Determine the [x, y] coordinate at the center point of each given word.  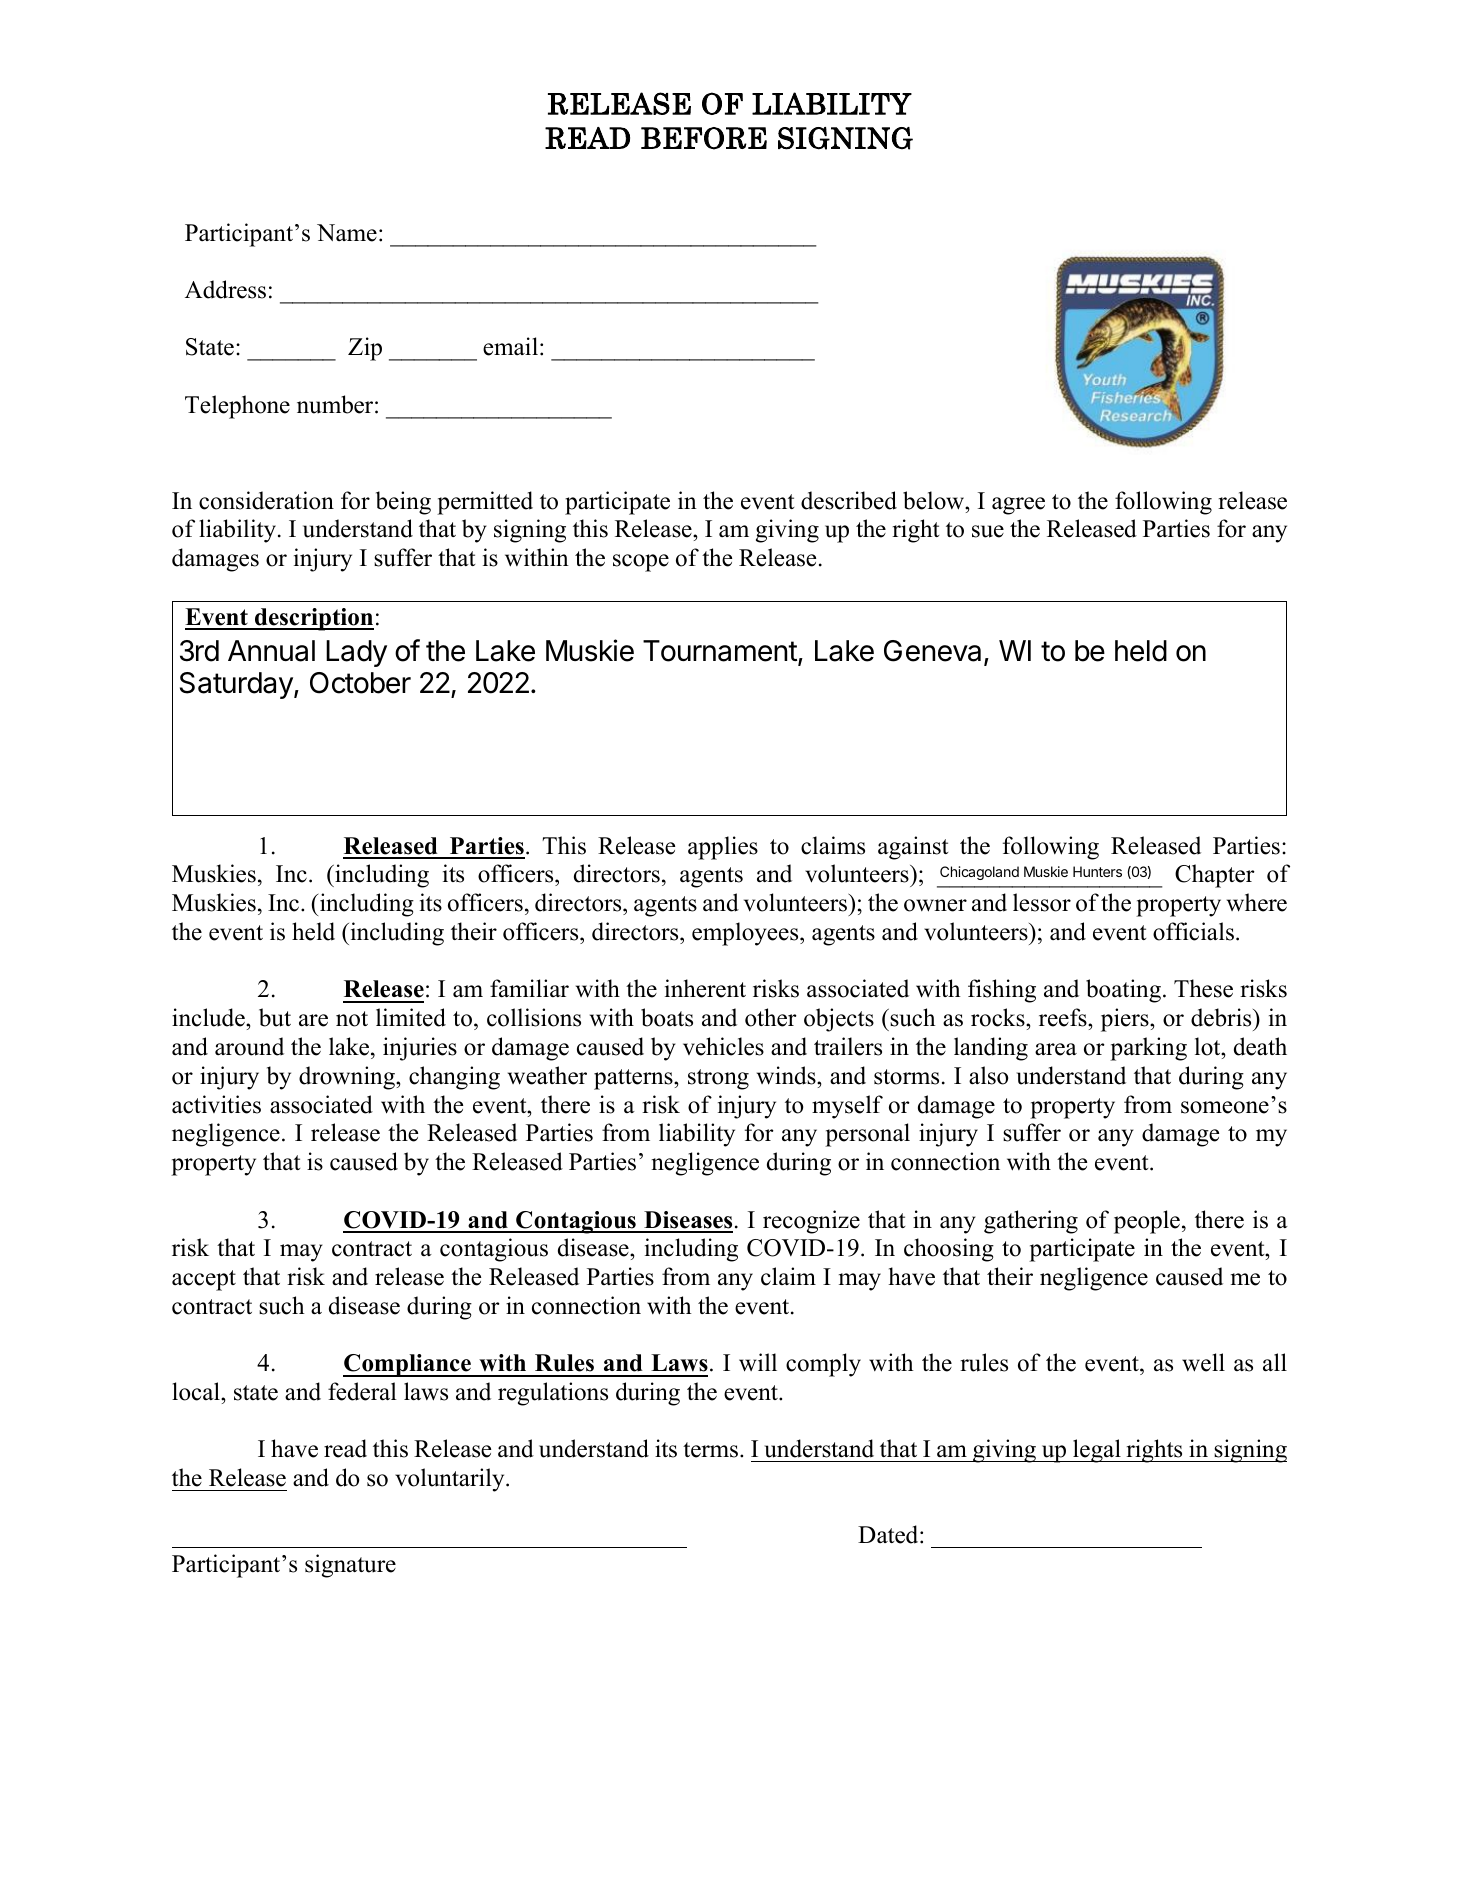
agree [1018, 506]
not [352, 1019]
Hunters [1097, 871]
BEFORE [704, 138]
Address [225, 289]
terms [712, 1450]
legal [1097, 1451]
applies [723, 848]
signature [350, 1566]
